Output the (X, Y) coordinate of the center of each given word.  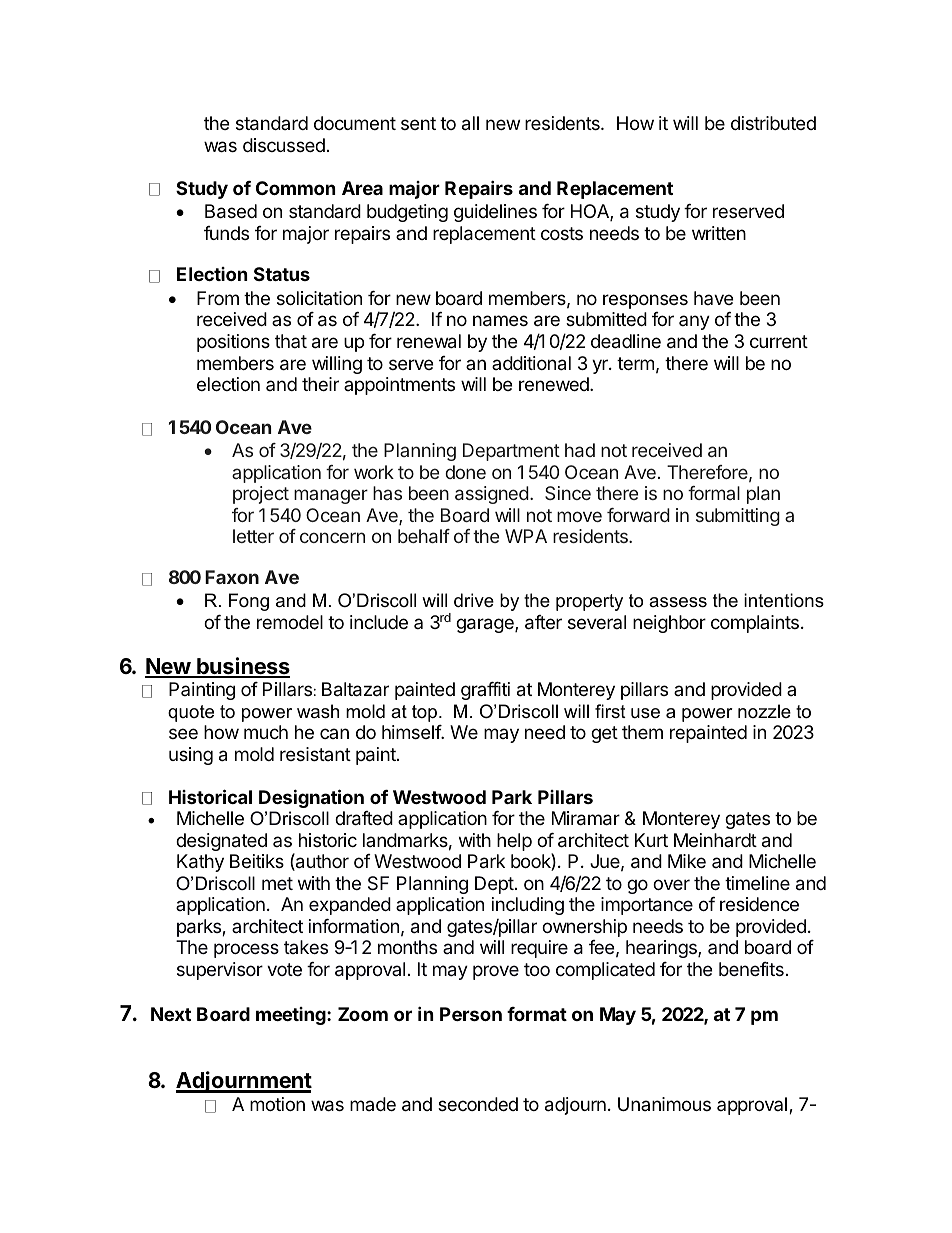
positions (233, 343)
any (694, 322)
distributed (773, 123)
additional (531, 363)
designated (221, 842)
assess (678, 602)
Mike (687, 861)
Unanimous (664, 1104)
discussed (284, 145)
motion (277, 1104)
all (470, 123)
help (514, 842)
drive (474, 600)
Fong (249, 602)
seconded (478, 1104)
